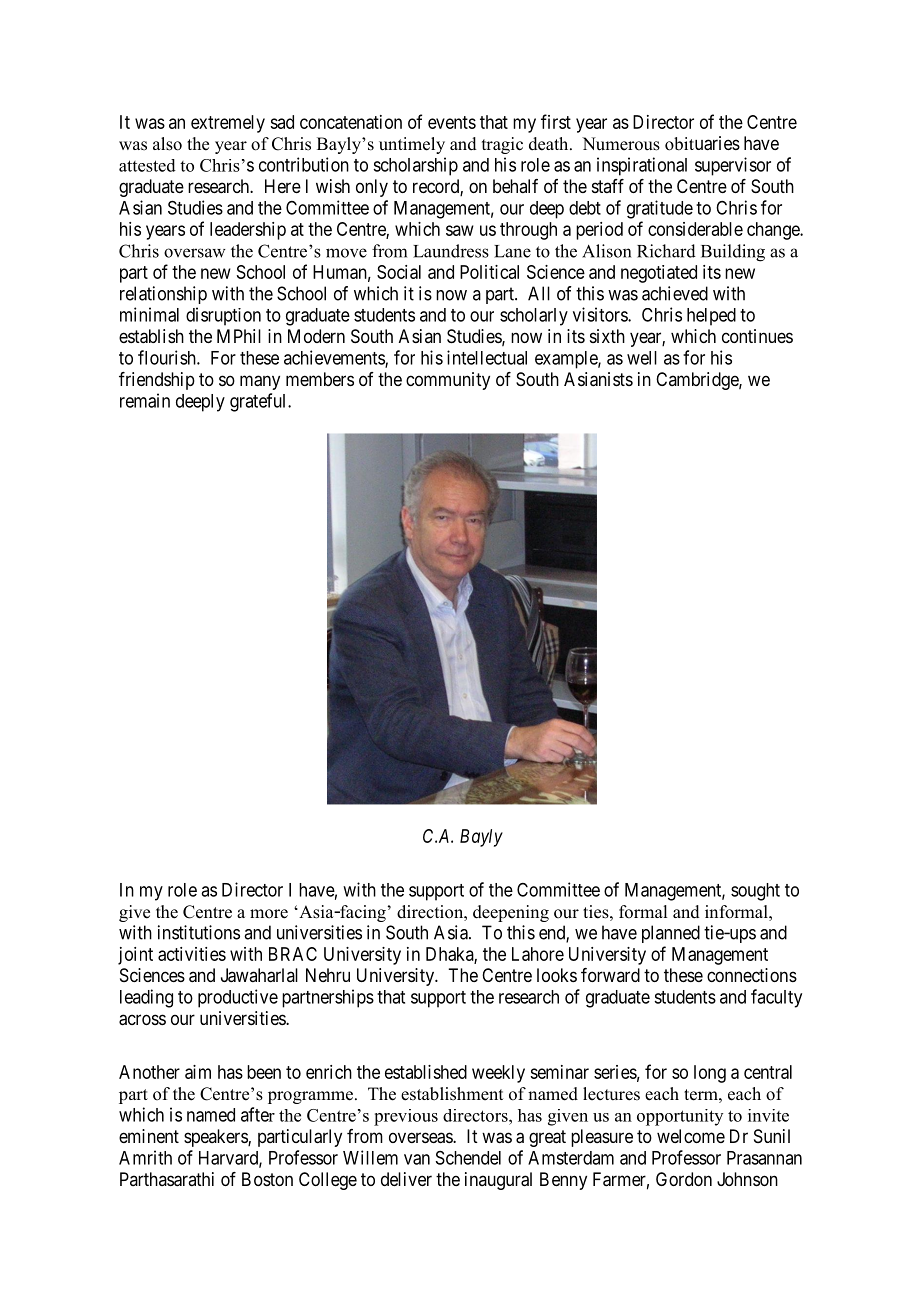  What do you see at coordinates (259, 402) in the screenshot?
I see `grateful` at bounding box center [259, 402].
